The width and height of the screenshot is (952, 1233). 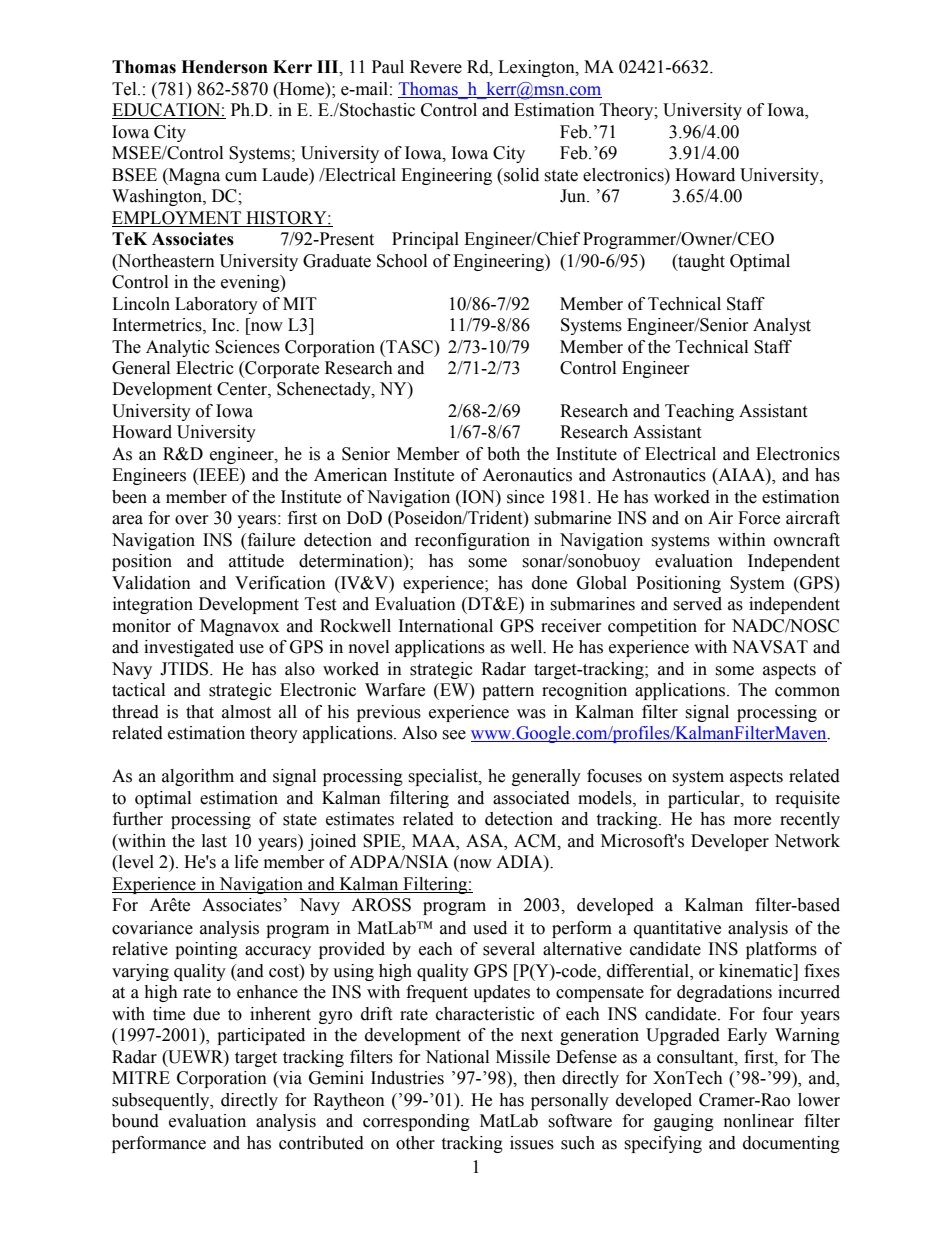 I want to click on nonlinear, so click(x=759, y=1121).
